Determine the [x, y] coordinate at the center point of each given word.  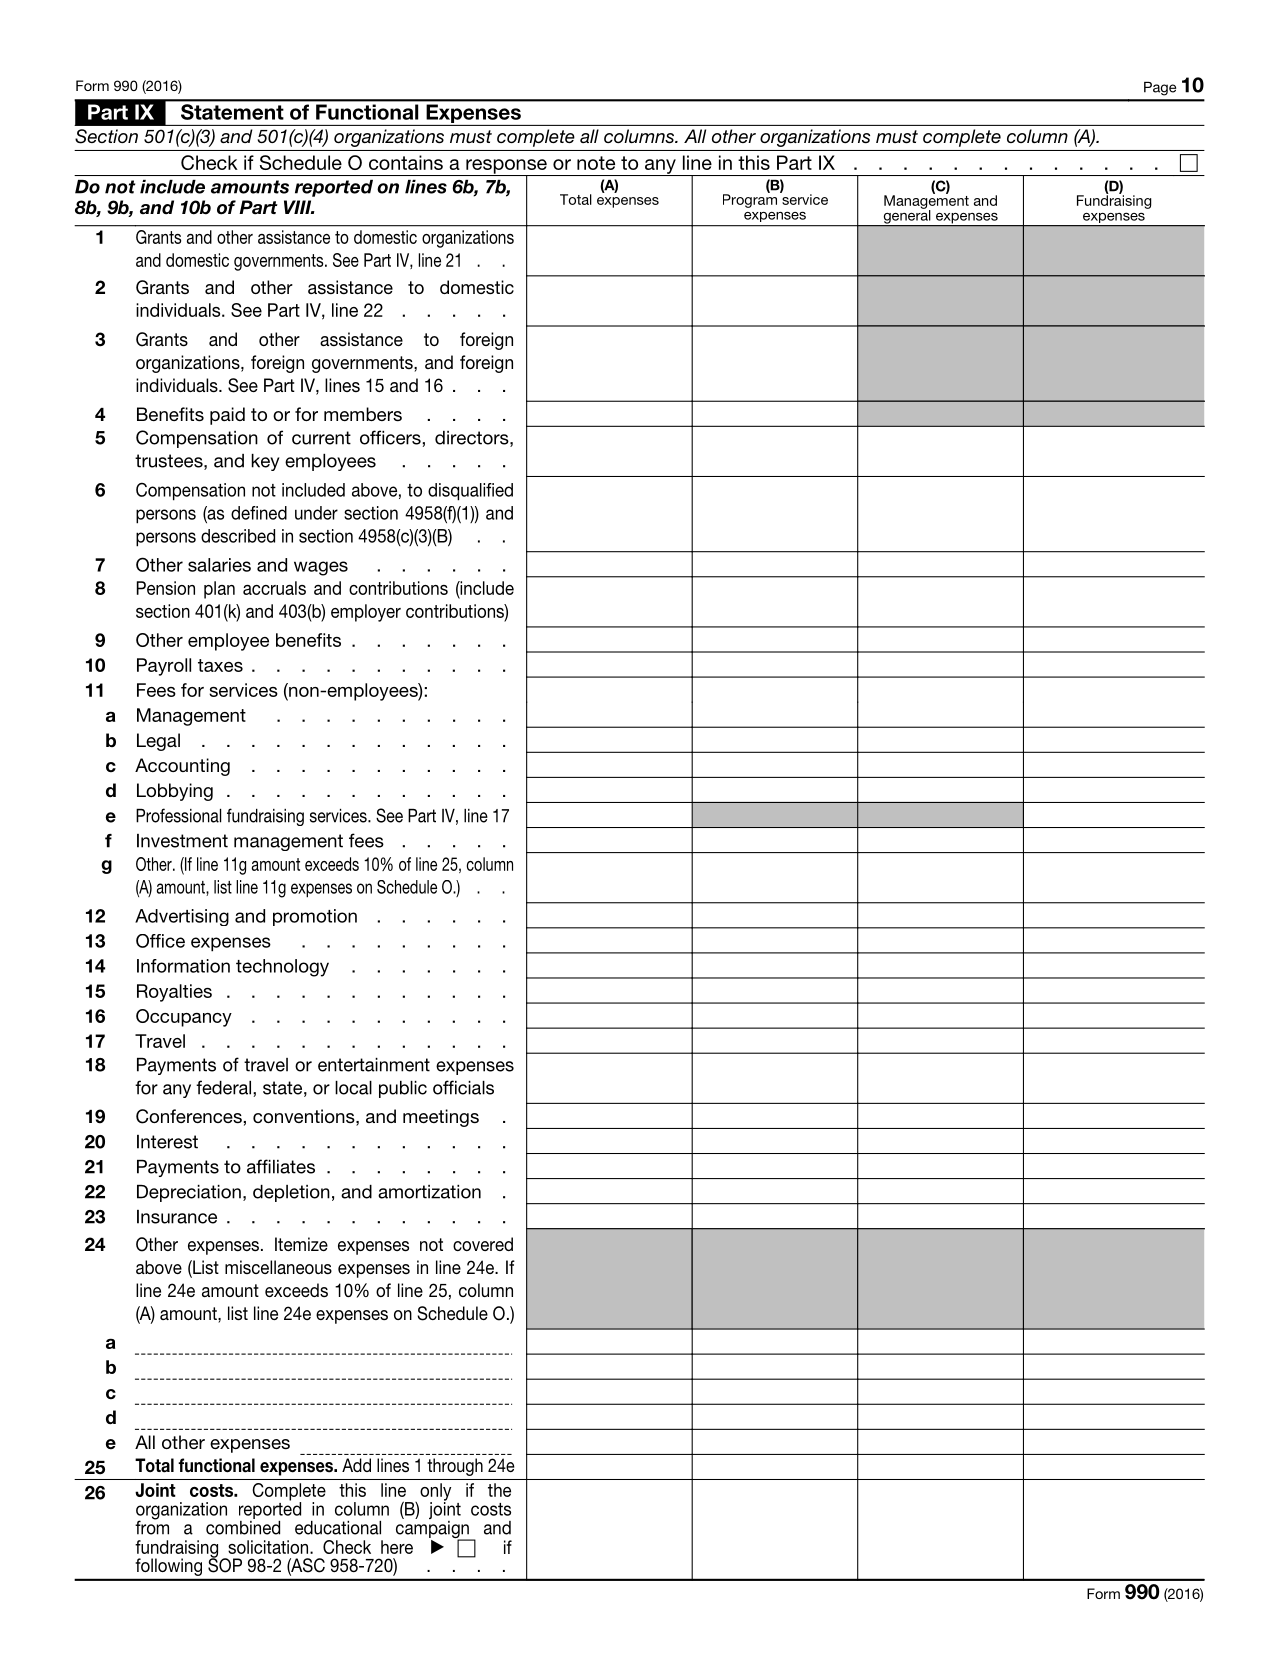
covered [483, 1244]
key [265, 462]
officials [463, 1087]
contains [406, 162]
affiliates [281, 1166]
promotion [315, 917]
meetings [441, 1118]
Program [750, 200]
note [596, 163]
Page [1160, 89]
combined [243, 1526]
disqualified [470, 492]
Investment [182, 841]
